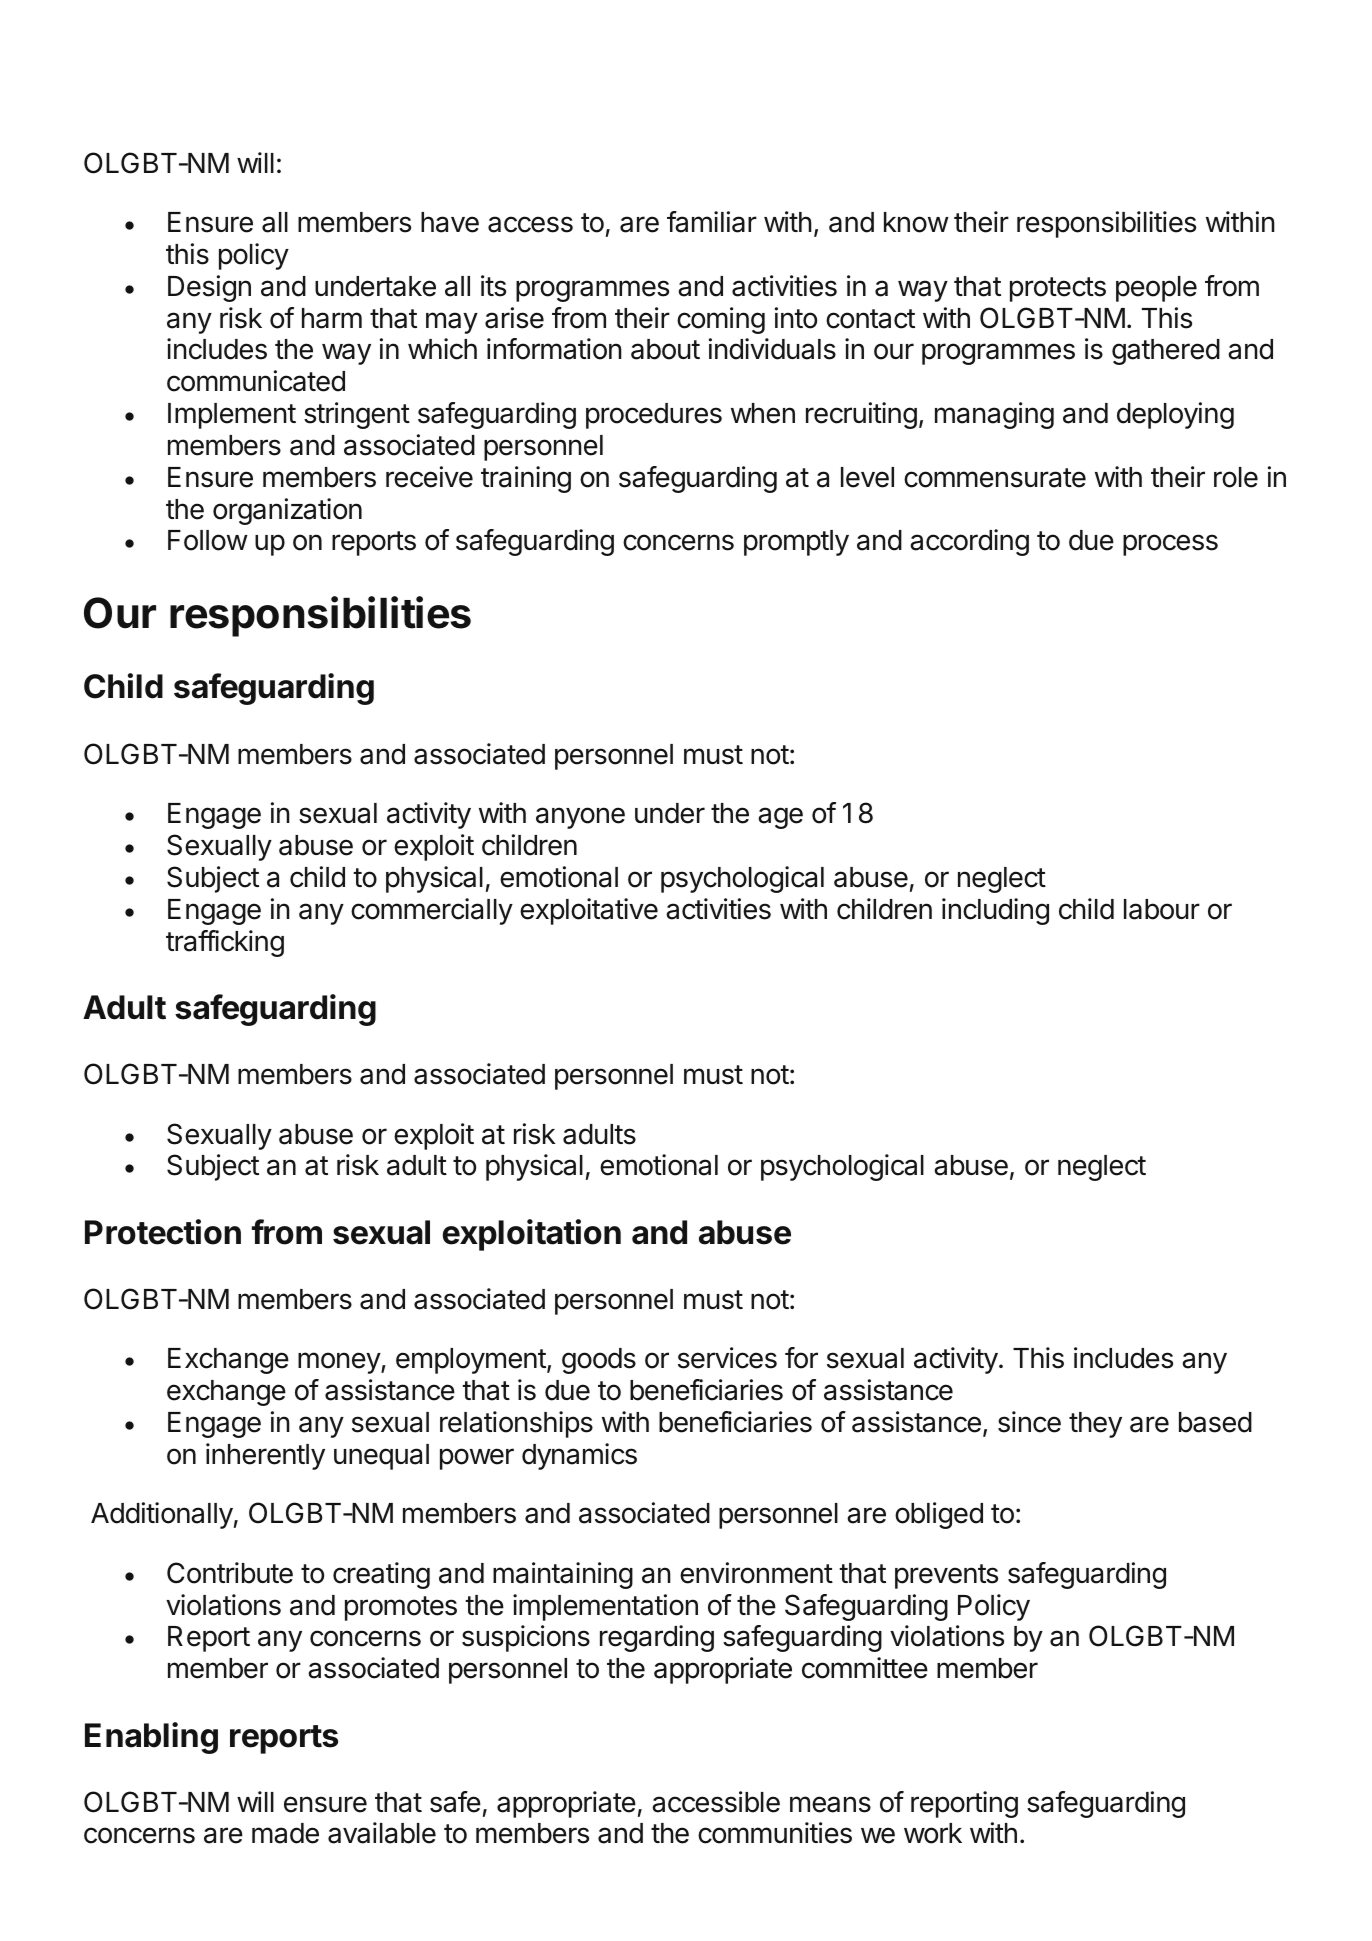 The height and width of the image is (1941, 1372). I want to click on trafficking, so click(225, 943).
